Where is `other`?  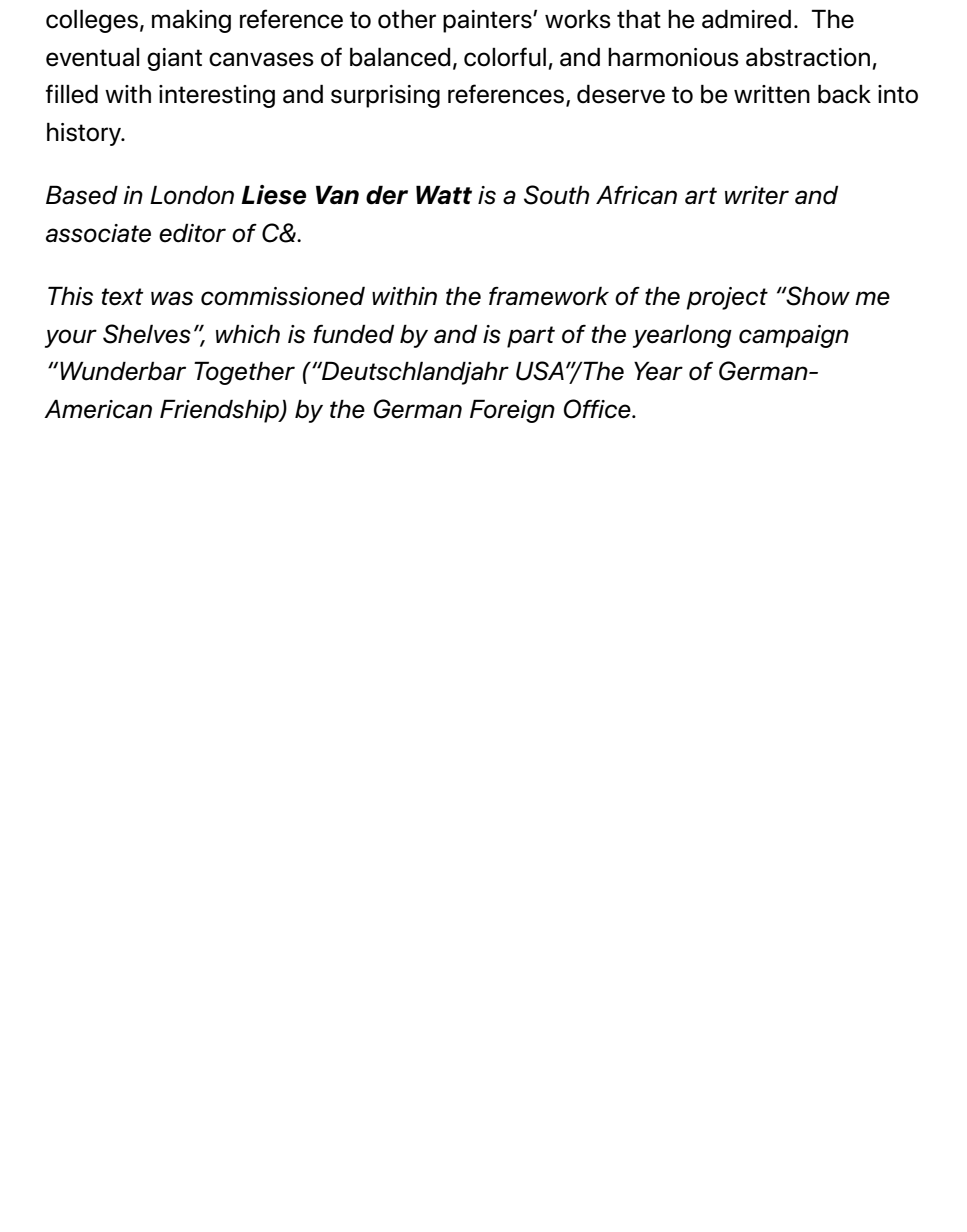 other is located at coordinates (407, 19).
